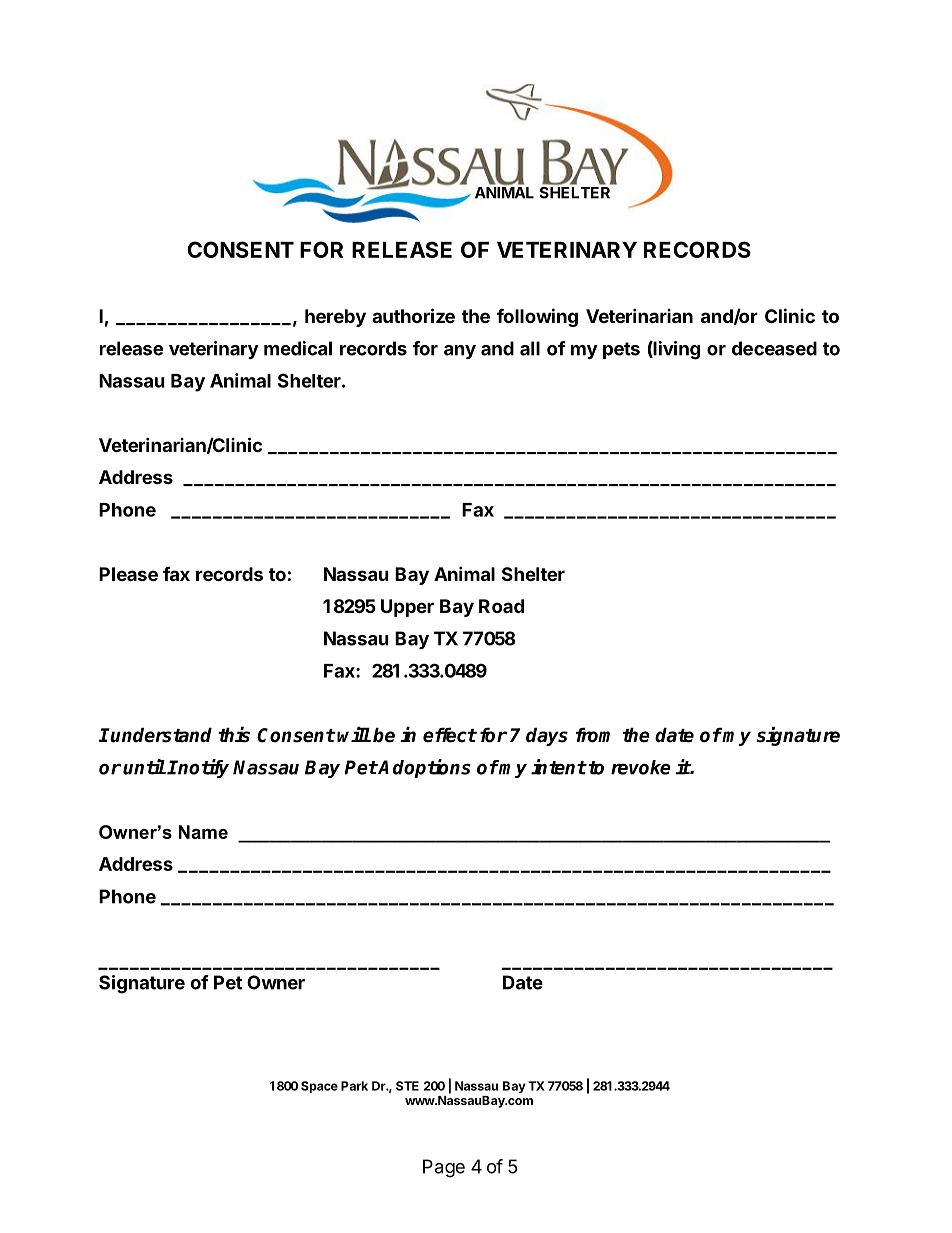  Describe the element at coordinates (128, 574) in the document. I see `Please` at that location.
